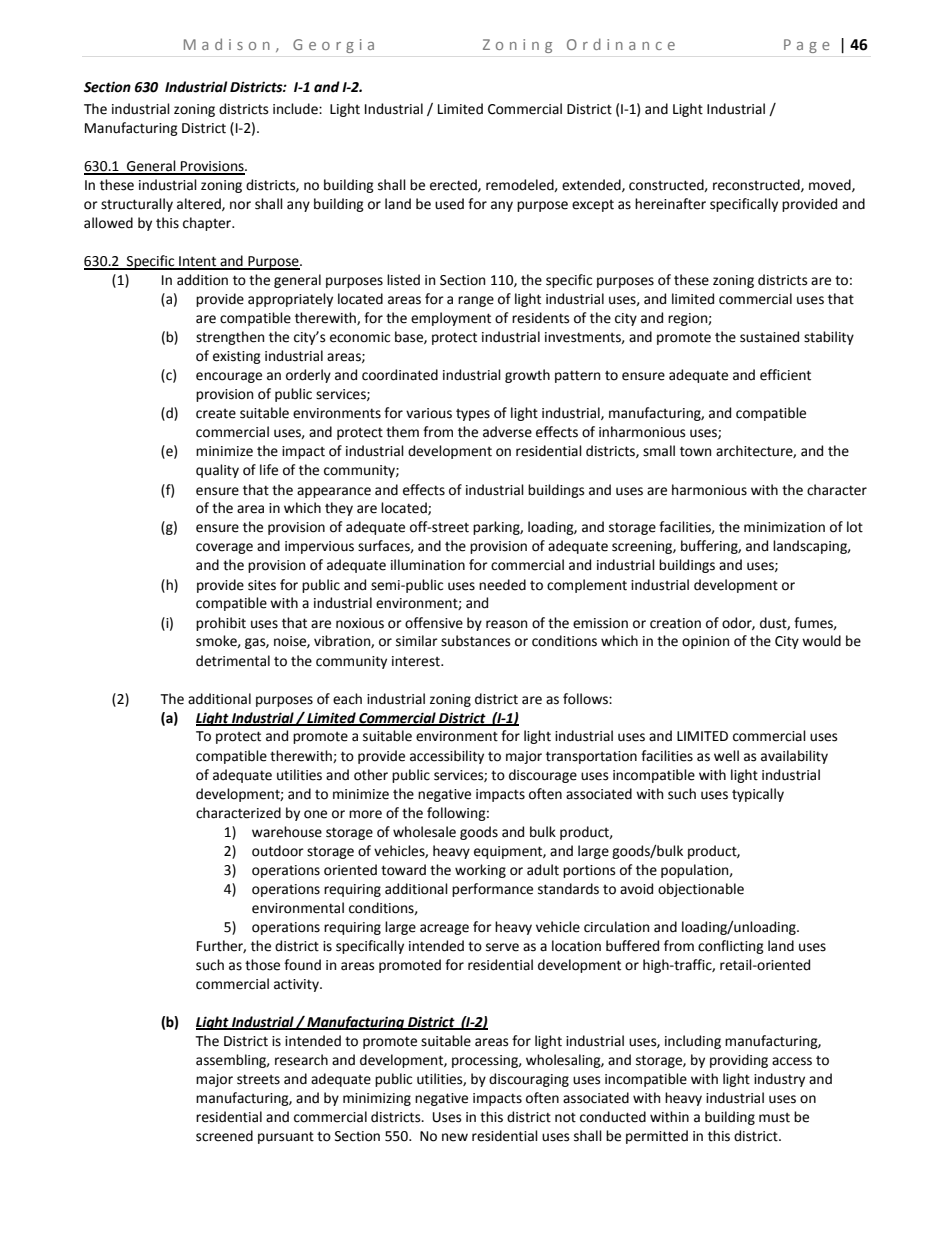  What do you see at coordinates (227, 44) in the document?
I see `Madison` at bounding box center [227, 44].
